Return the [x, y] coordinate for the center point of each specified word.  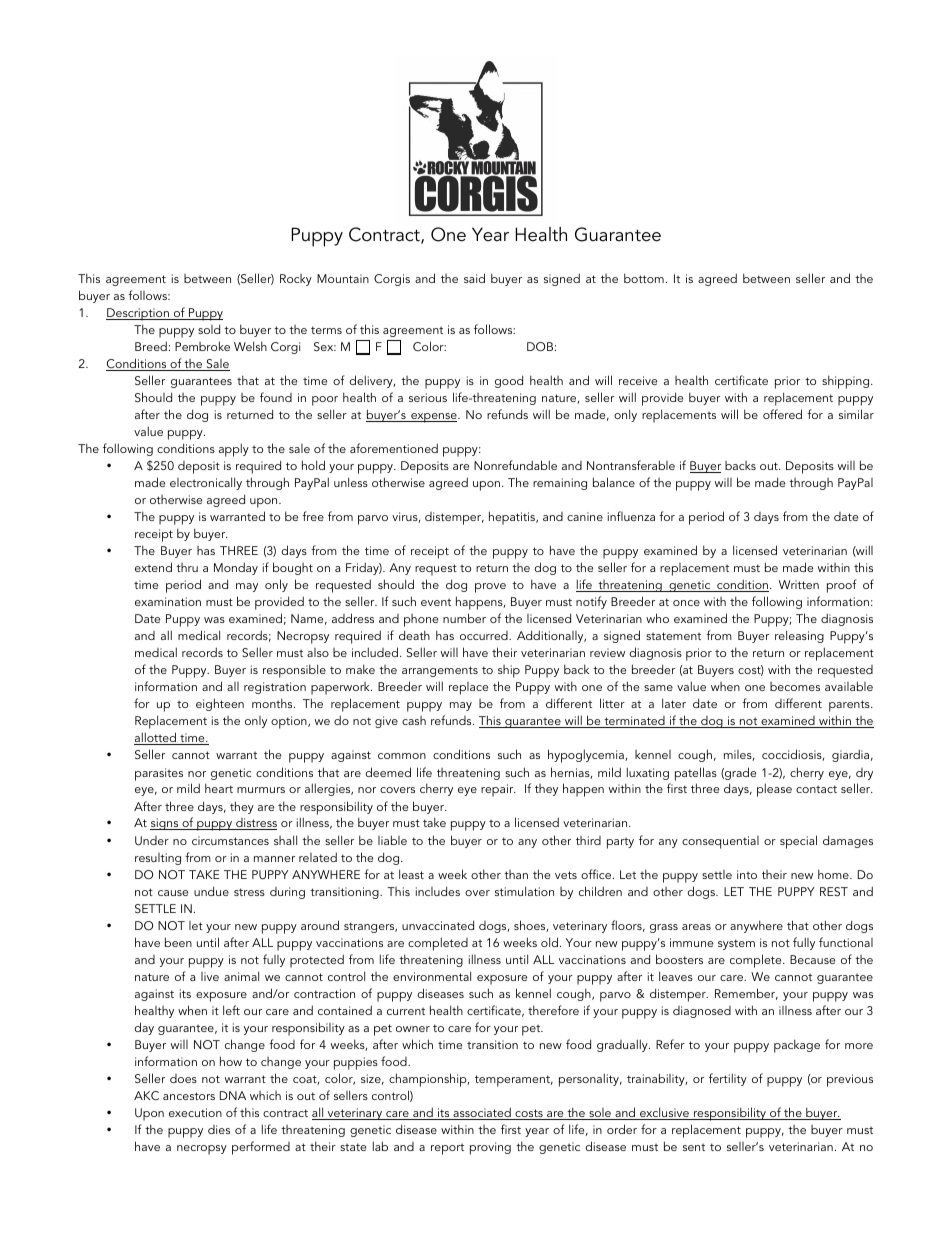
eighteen [220, 704]
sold [209, 329]
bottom [644, 278]
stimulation [524, 891]
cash [414, 720]
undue [211, 891]
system [736, 944]
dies [219, 1129]
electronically [206, 483]
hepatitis [513, 518]
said [474, 278]
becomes [795, 686]
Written [799, 584]
